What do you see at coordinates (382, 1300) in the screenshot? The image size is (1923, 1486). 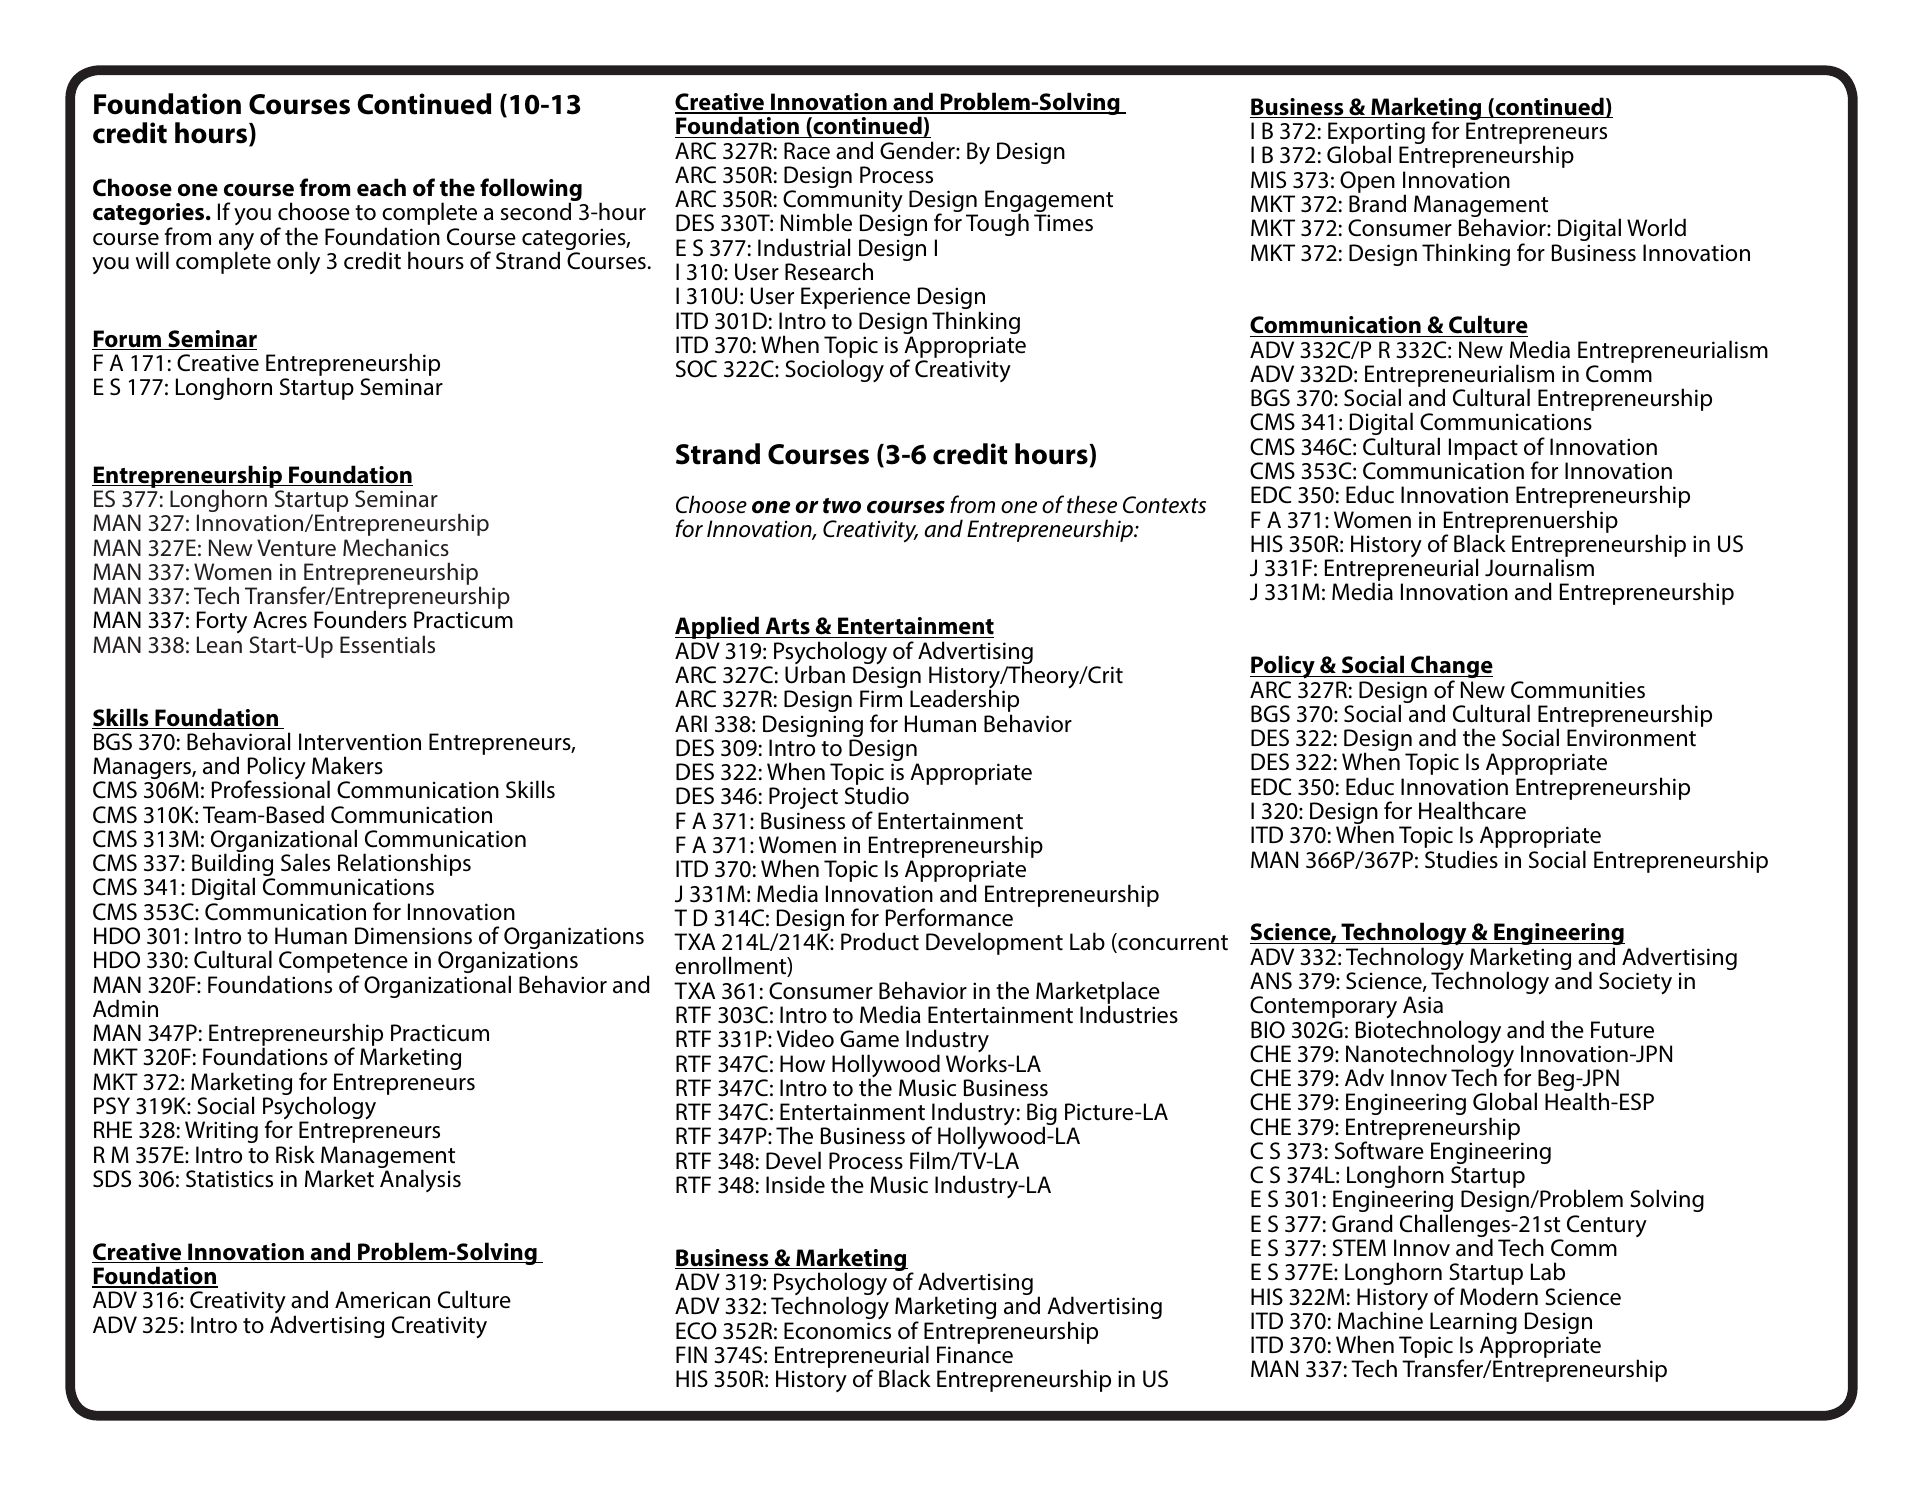 I see `American` at bounding box center [382, 1300].
